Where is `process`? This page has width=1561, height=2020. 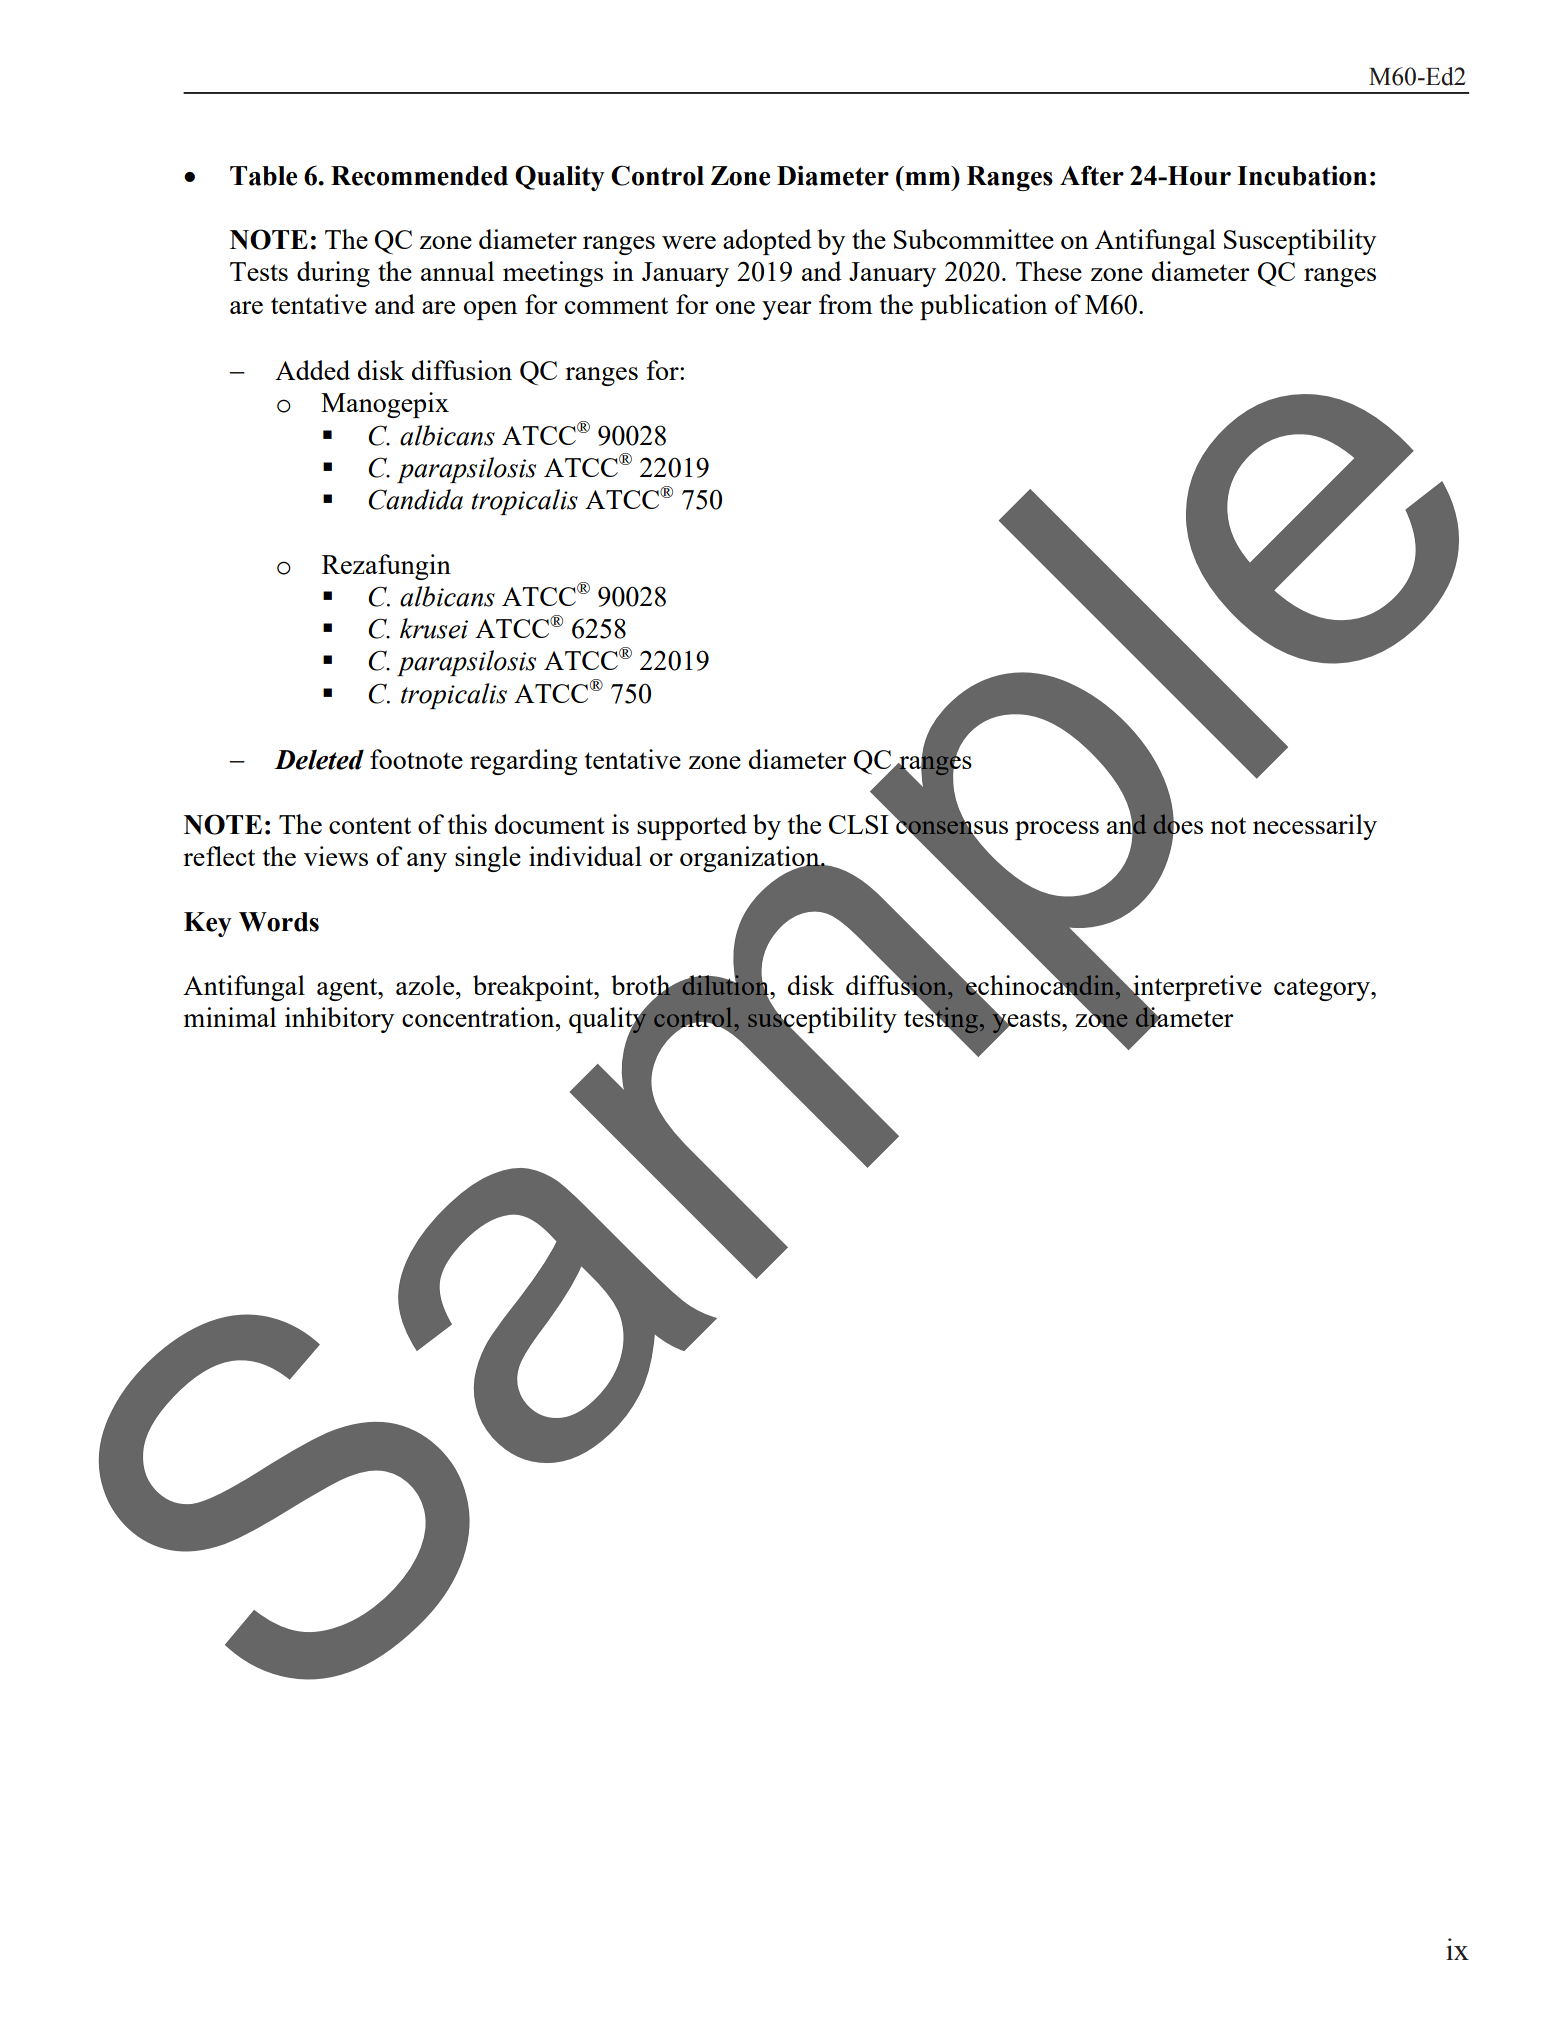
process is located at coordinates (1057, 830).
